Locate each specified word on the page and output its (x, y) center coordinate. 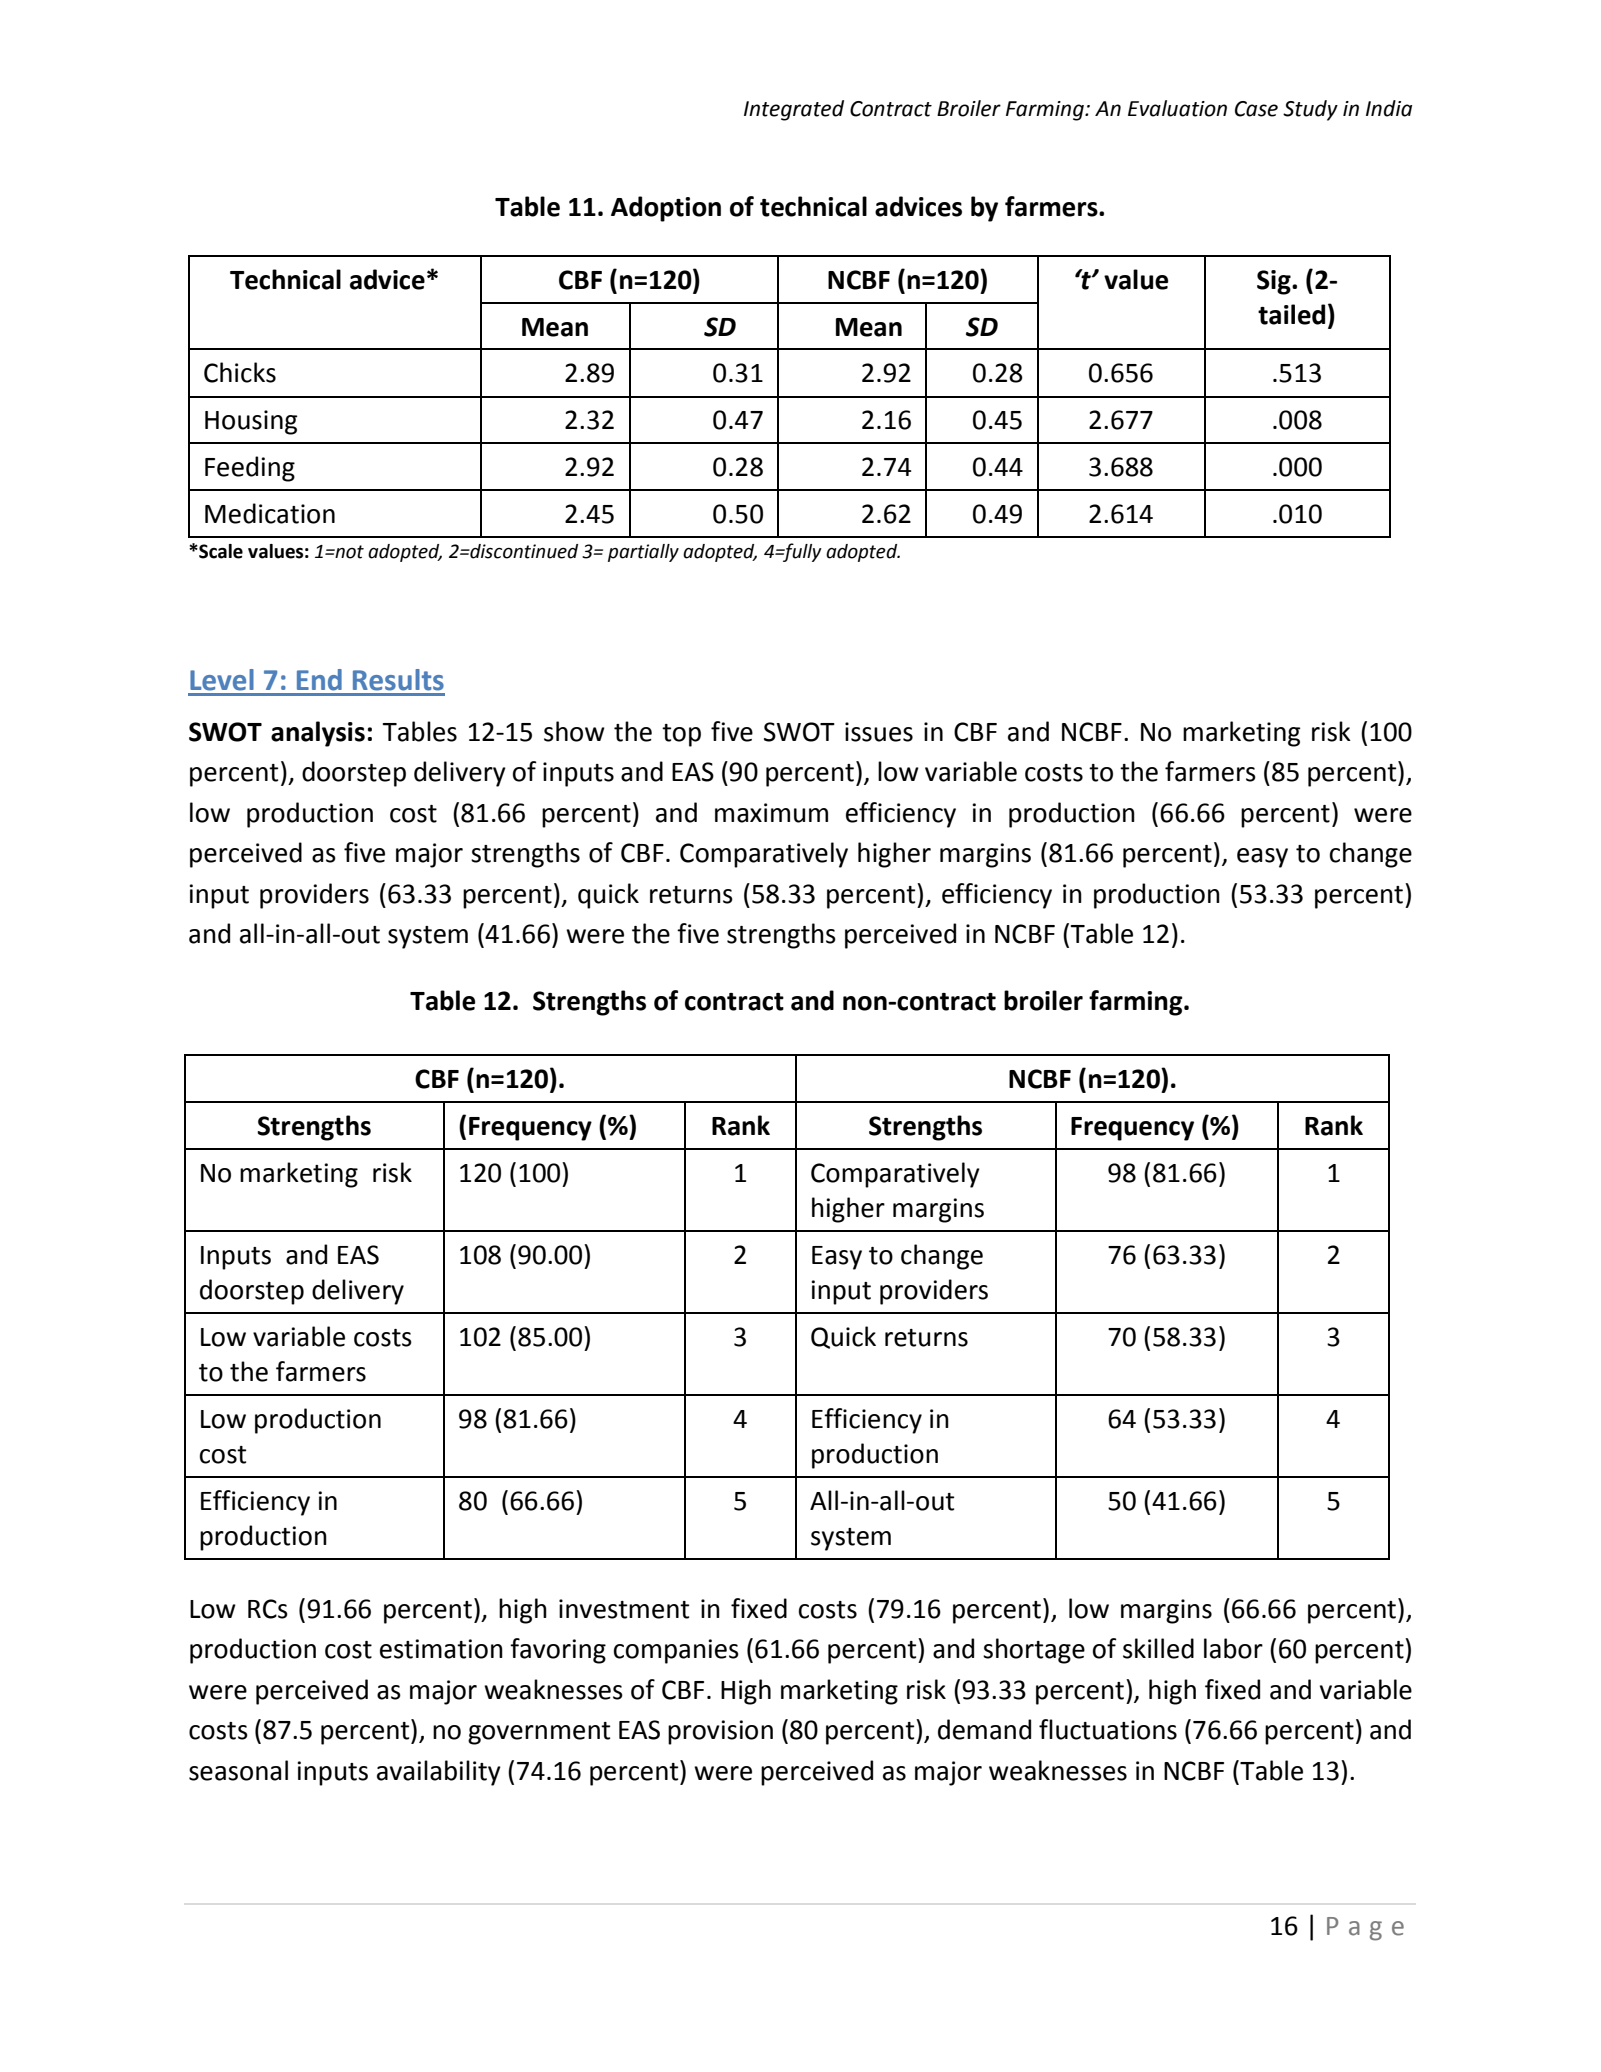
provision (720, 1732)
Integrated (794, 110)
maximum (771, 813)
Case (1256, 109)
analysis (318, 734)
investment (624, 1609)
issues (879, 732)
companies (676, 1651)
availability (439, 1773)
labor (1233, 1648)
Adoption (666, 209)
